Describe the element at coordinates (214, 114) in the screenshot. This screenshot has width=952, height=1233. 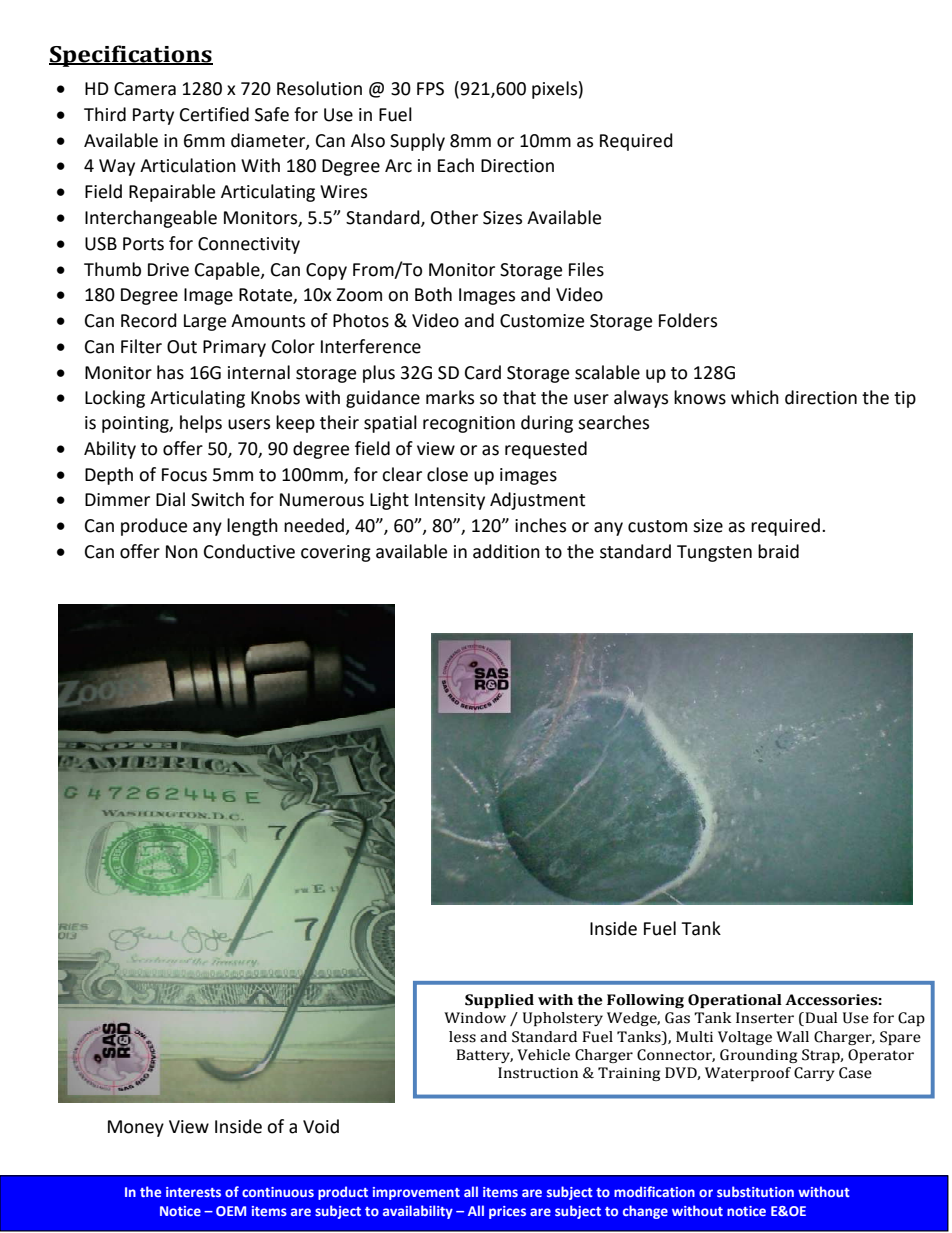
I see `Certified` at that location.
